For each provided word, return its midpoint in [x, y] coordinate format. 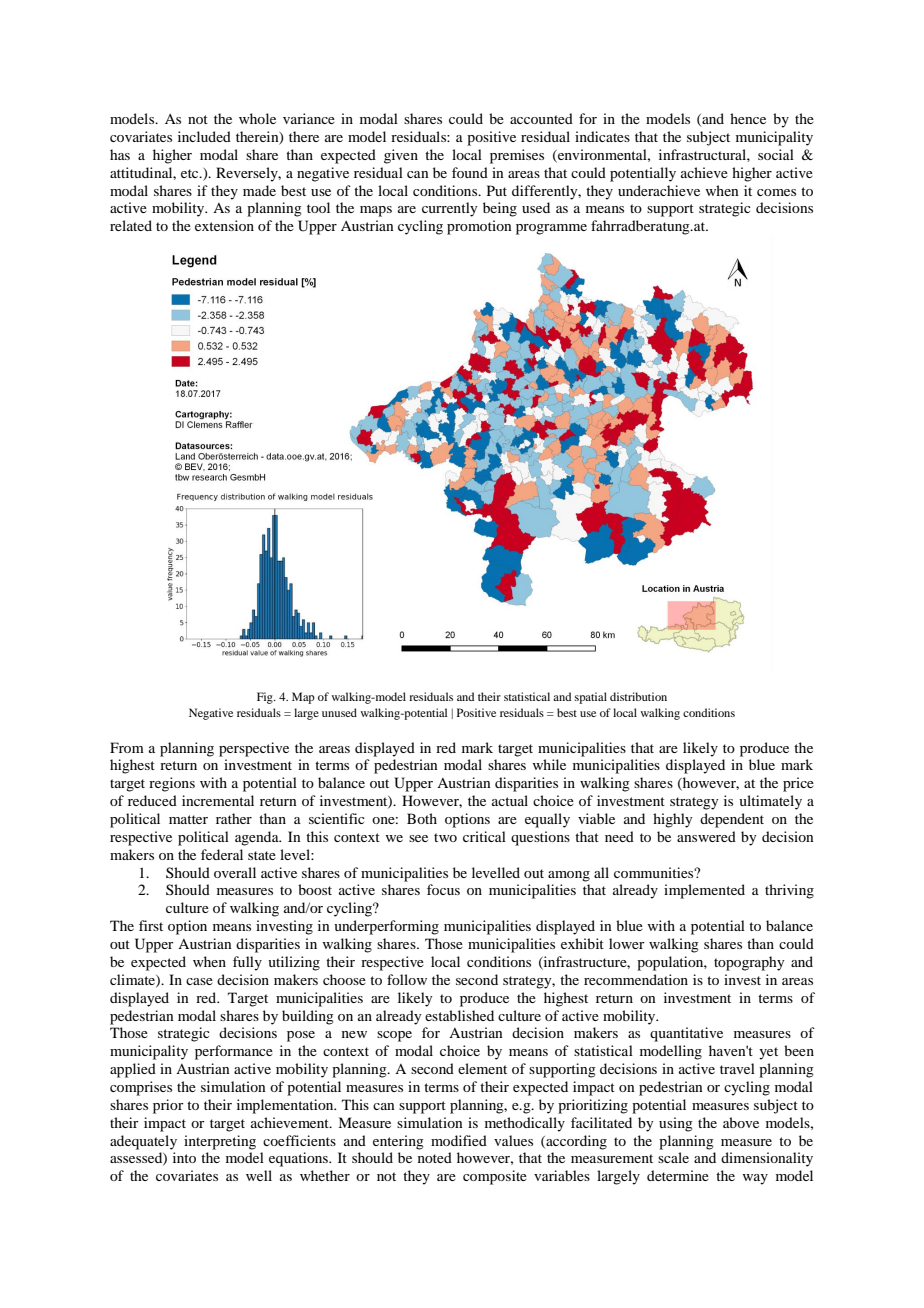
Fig [266, 698]
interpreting [220, 1142]
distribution [638, 696]
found [470, 172]
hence [748, 118]
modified [459, 1140]
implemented [704, 891]
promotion [479, 227]
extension [224, 225]
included [204, 136]
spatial [591, 698]
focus [443, 889]
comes [776, 192]
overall [235, 872]
